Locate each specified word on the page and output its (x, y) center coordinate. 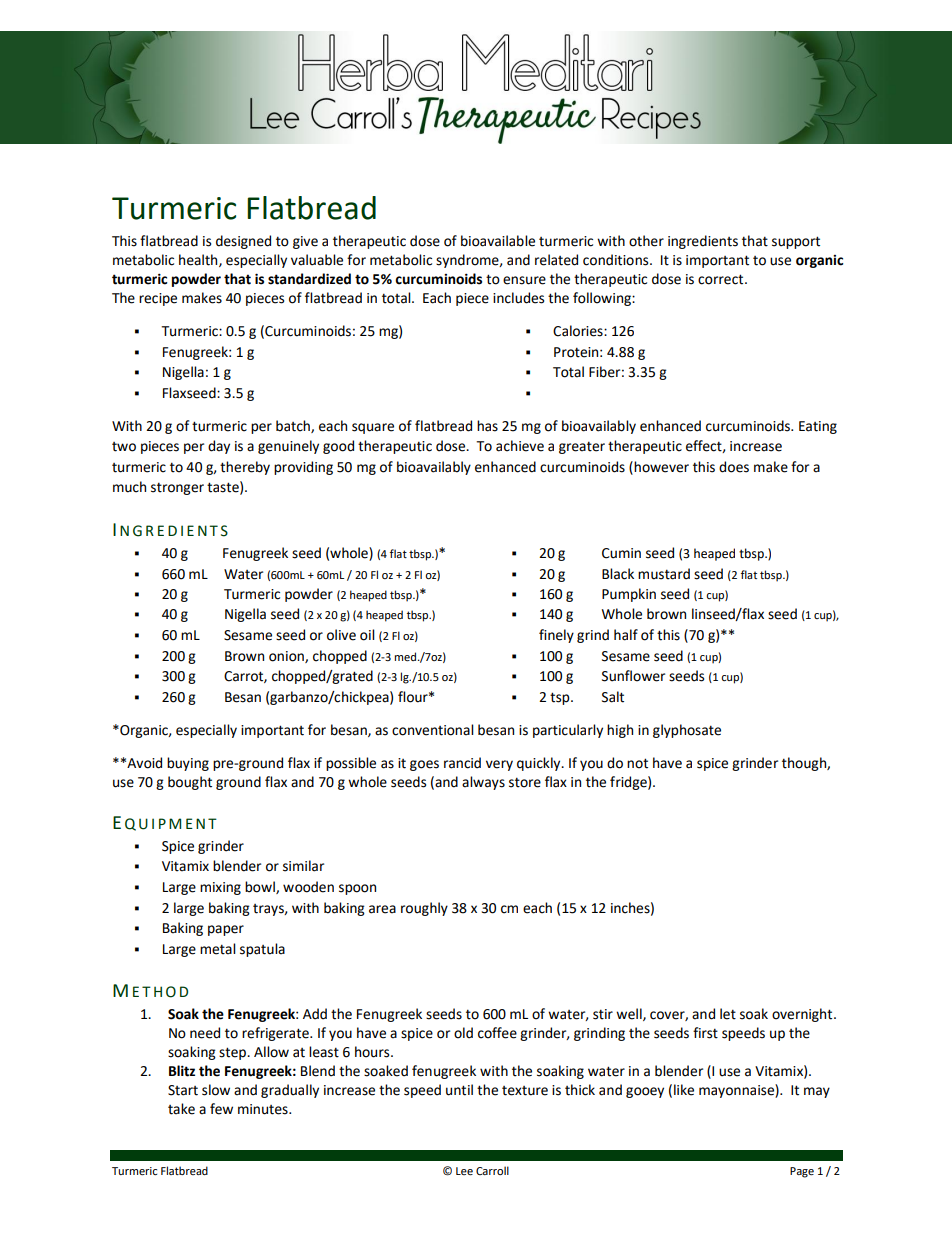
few (221, 1109)
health (199, 260)
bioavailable (498, 241)
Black (618, 574)
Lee (464, 1171)
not (637, 763)
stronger (177, 488)
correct (722, 279)
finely (556, 636)
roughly (424, 909)
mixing (220, 888)
